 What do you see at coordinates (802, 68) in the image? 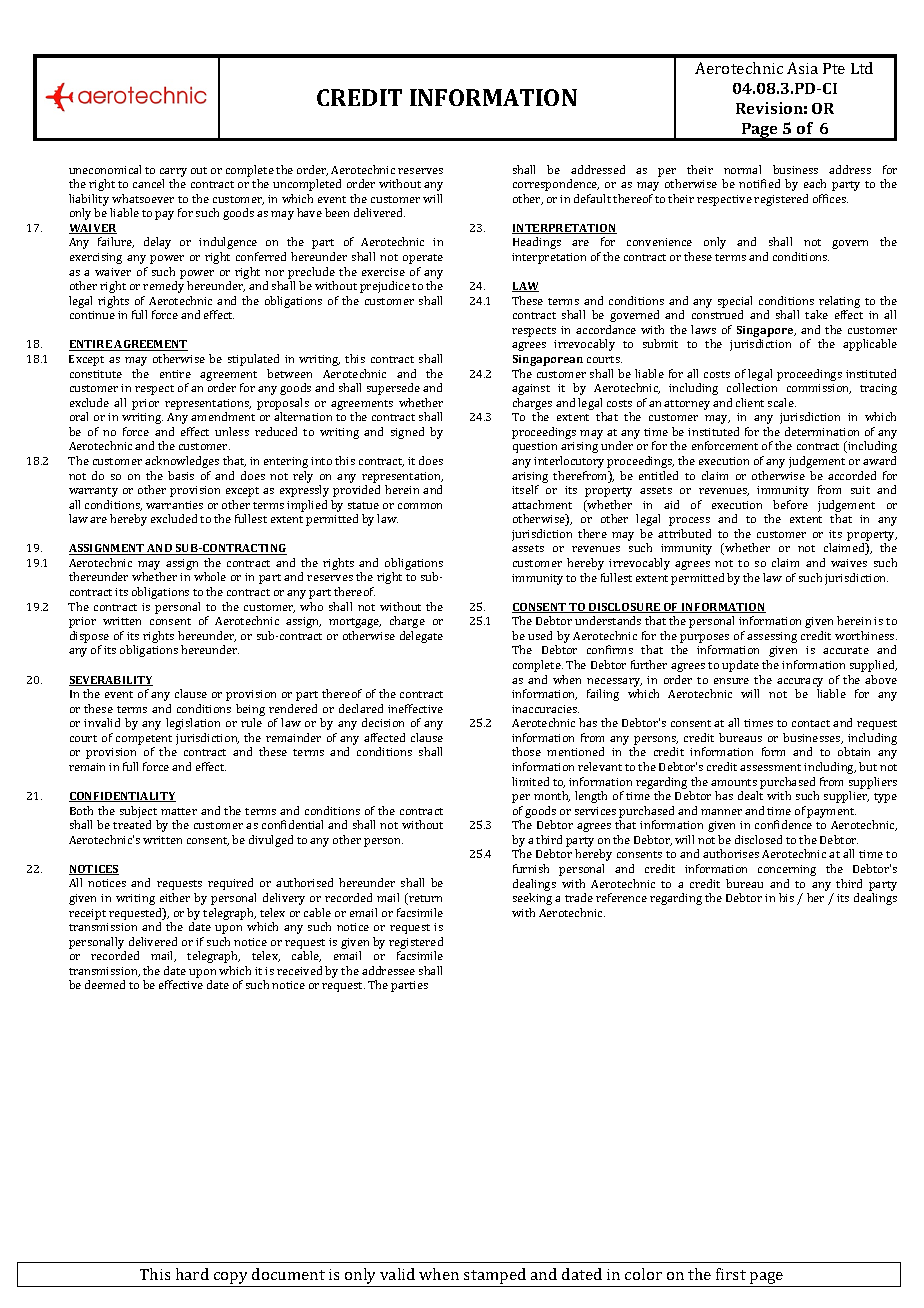
I see `Asia` at bounding box center [802, 68].
